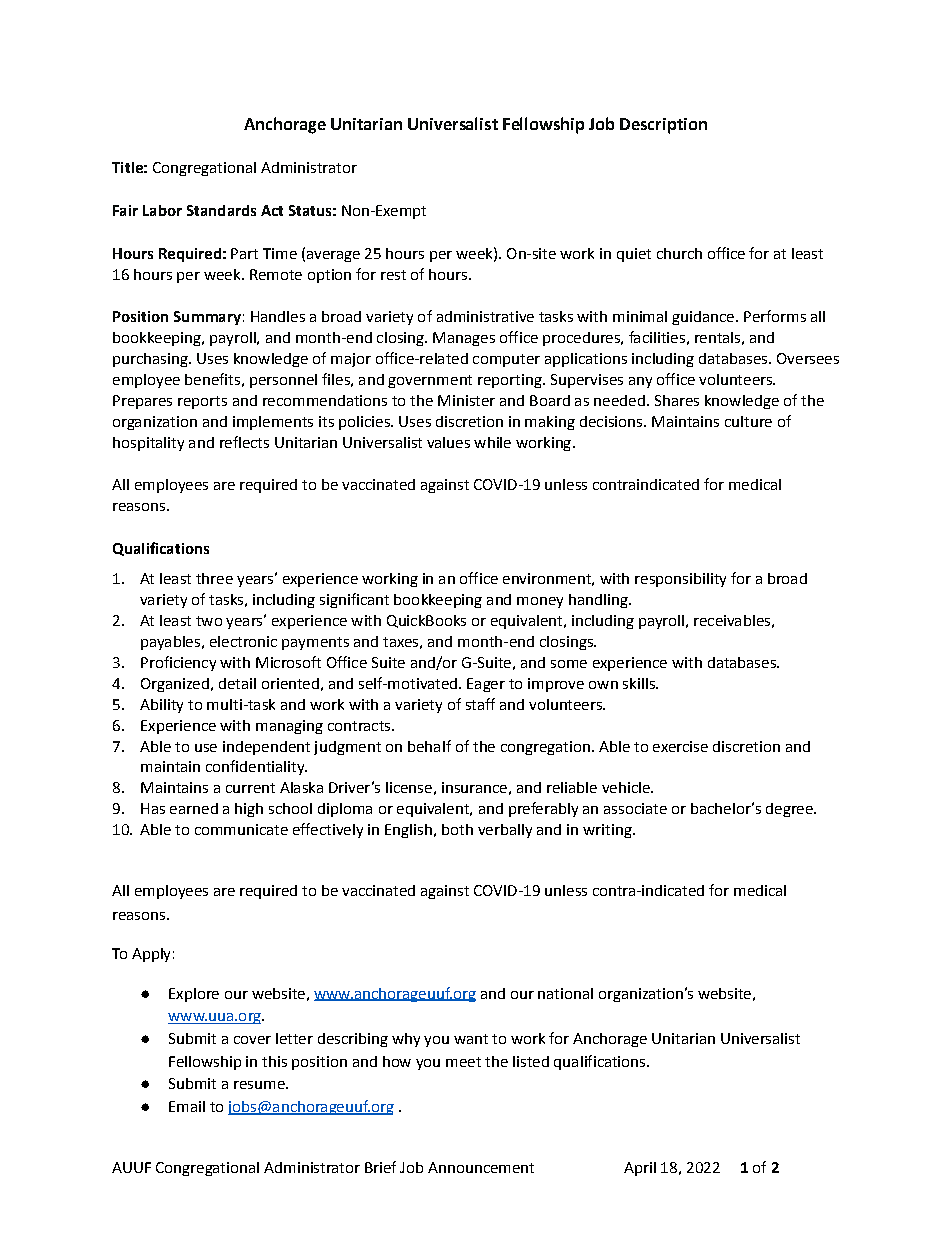 The width and height of the screenshot is (952, 1233). Describe the element at coordinates (457, 829) in the screenshot. I see `both` at that location.
